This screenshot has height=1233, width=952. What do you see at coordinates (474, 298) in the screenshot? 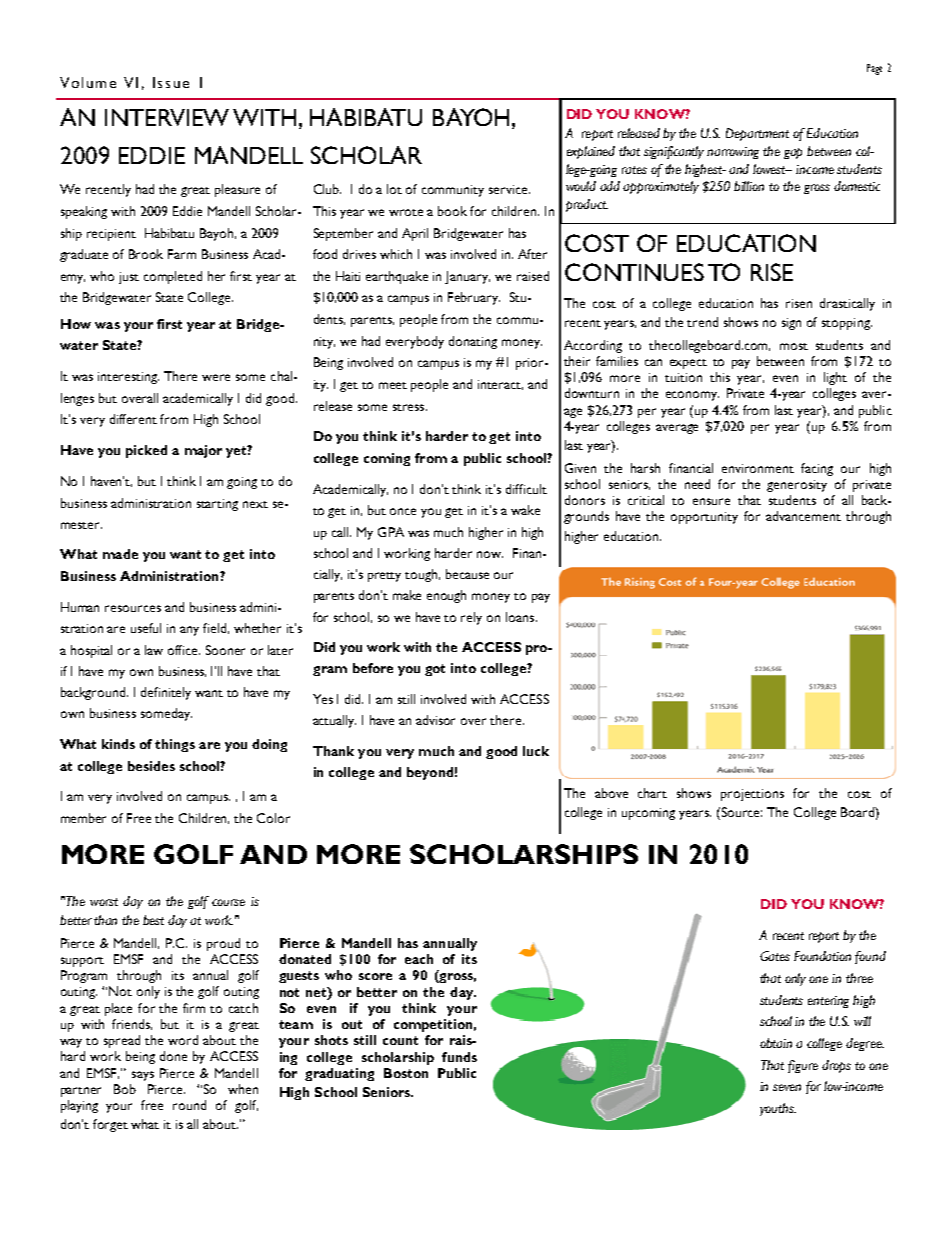
I see `February` at bounding box center [474, 298].
